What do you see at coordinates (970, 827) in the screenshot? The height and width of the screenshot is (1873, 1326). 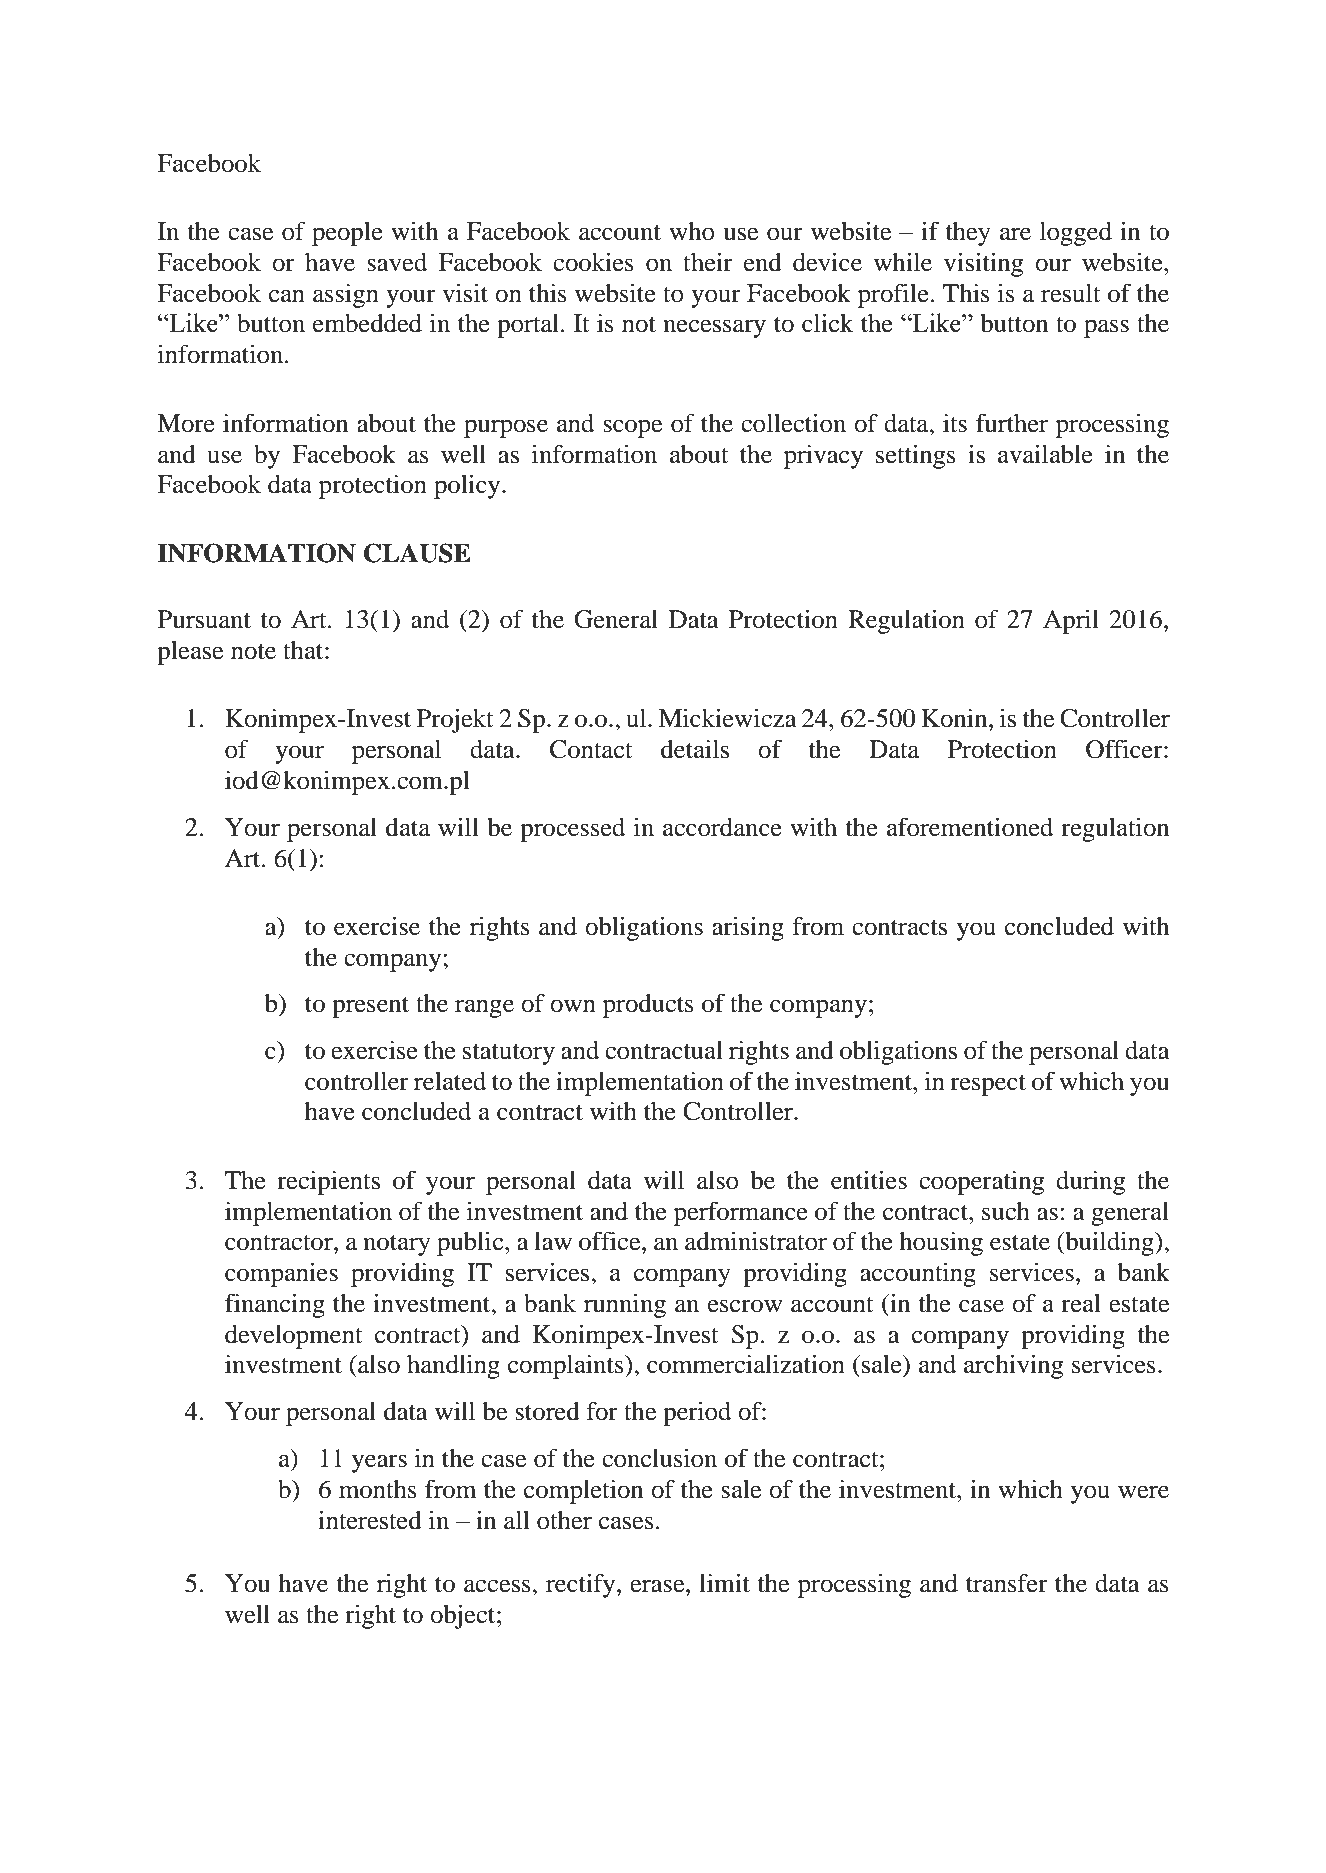 I see `aforementioned` at bounding box center [970, 827].
